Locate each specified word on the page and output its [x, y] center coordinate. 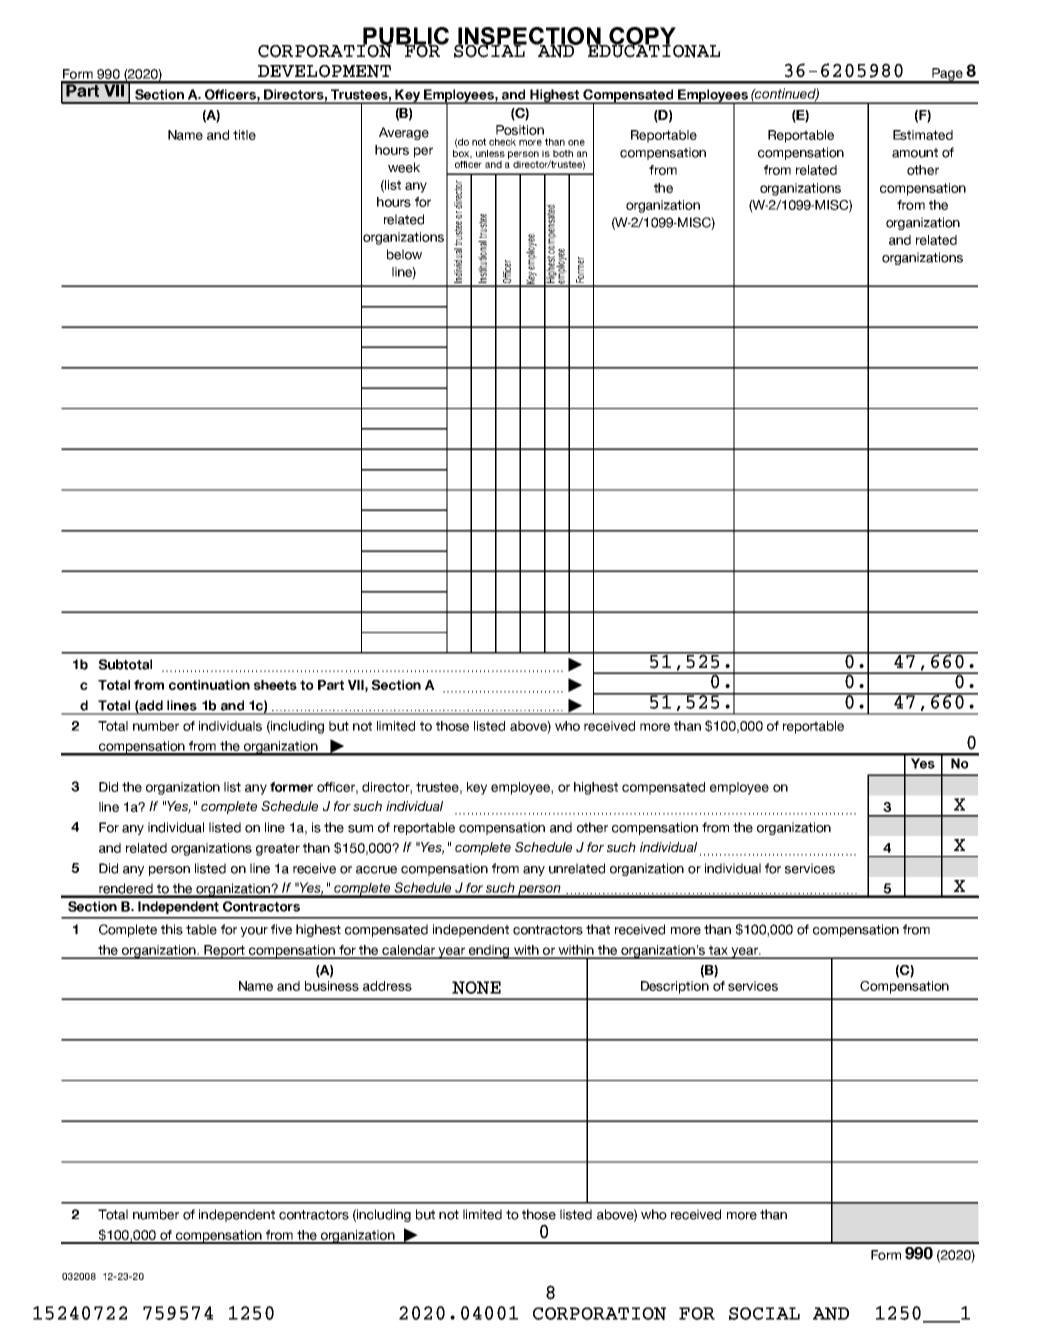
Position [520, 130]
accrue [376, 870]
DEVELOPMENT [324, 71]
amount [915, 153]
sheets [275, 685]
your [254, 932]
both [563, 153]
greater [278, 849]
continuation [209, 685]
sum [360, 829]
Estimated [923, 135]
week [404, 167]
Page [947, 75]
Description [675, 987]
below [404, 254]
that [598, 929]
